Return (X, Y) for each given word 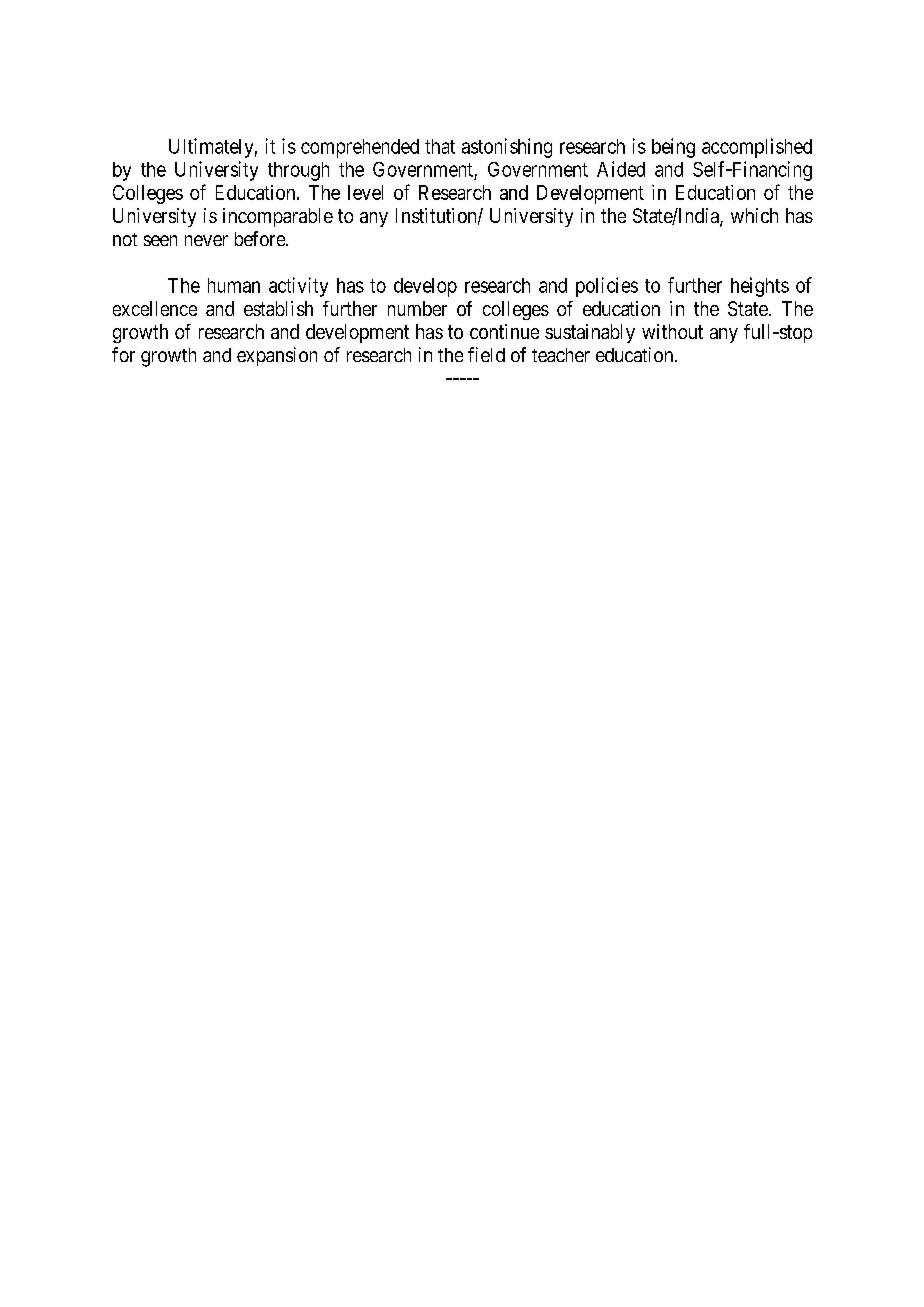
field (486, 354)
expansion (277, 356)
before (261, 238)
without (672, 331)
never (206, 240)
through (298, 171)
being (673, 148)
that (440, 146)
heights (760, 287)
